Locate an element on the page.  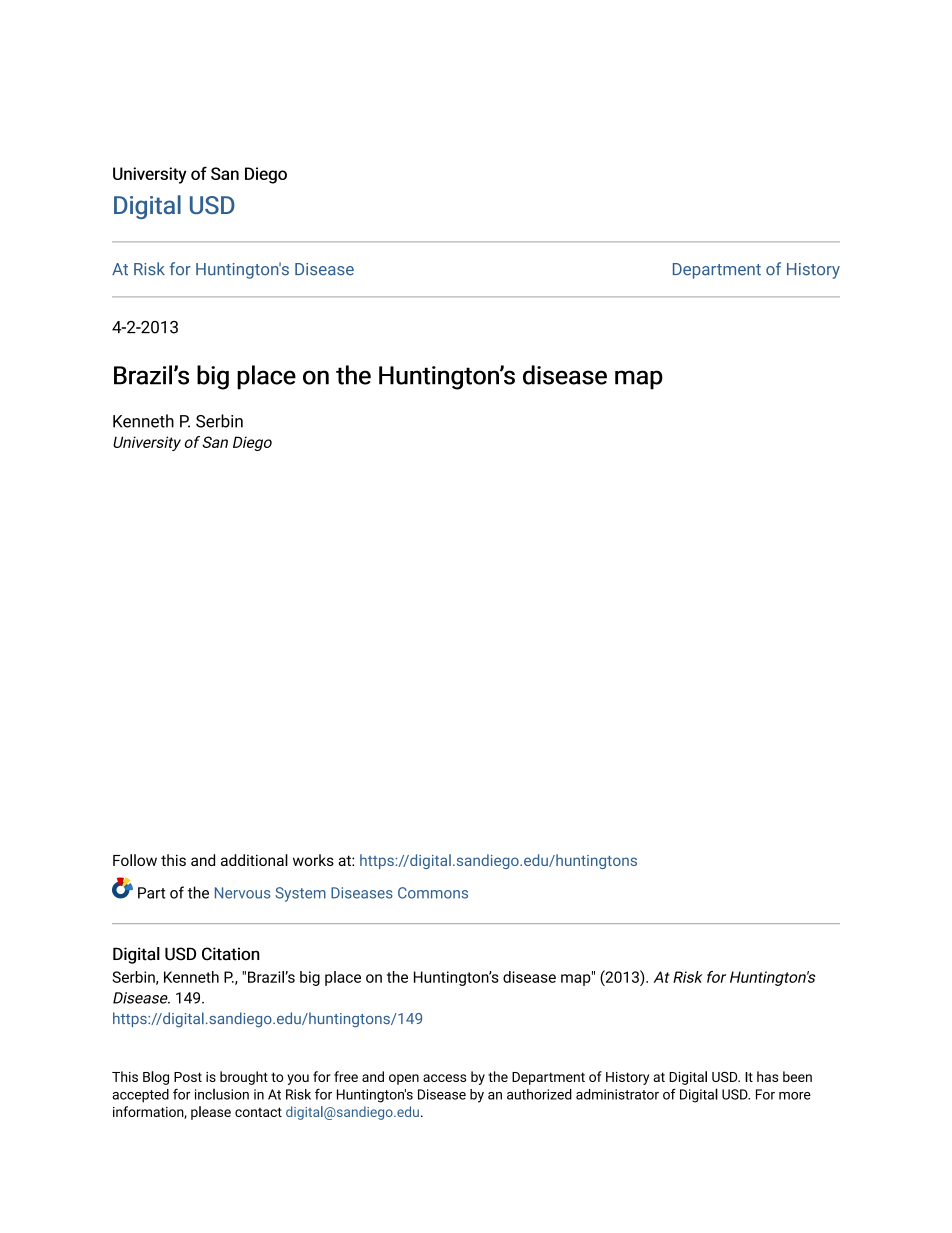
additional is located at coordinates (254, 860).
